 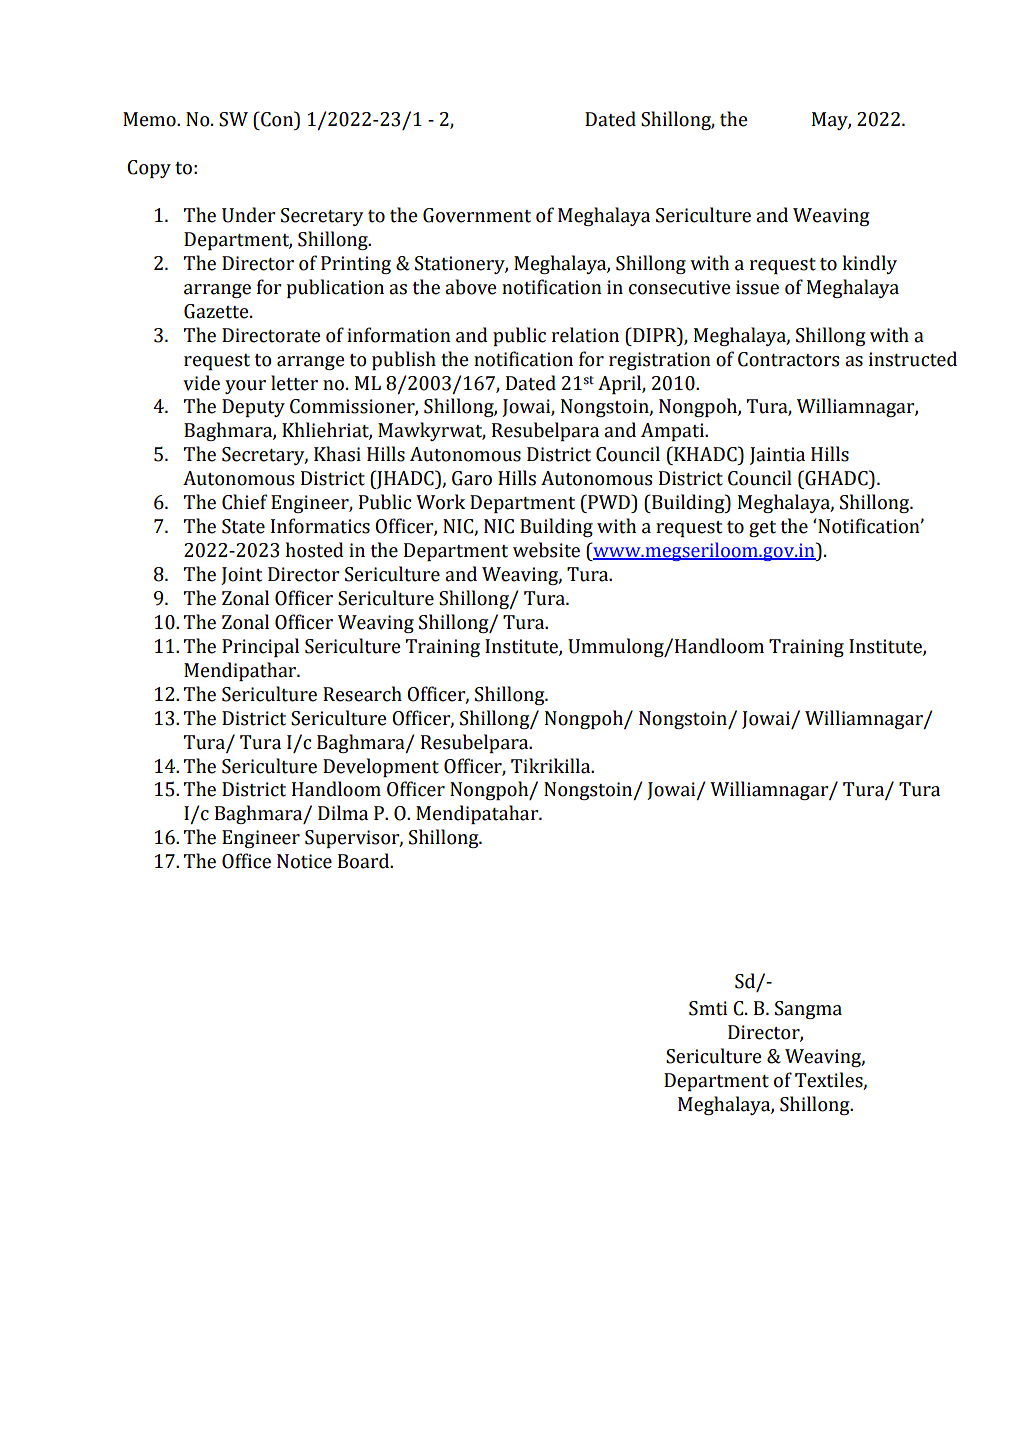 I want to click on website, so click(x=546, y=550).
